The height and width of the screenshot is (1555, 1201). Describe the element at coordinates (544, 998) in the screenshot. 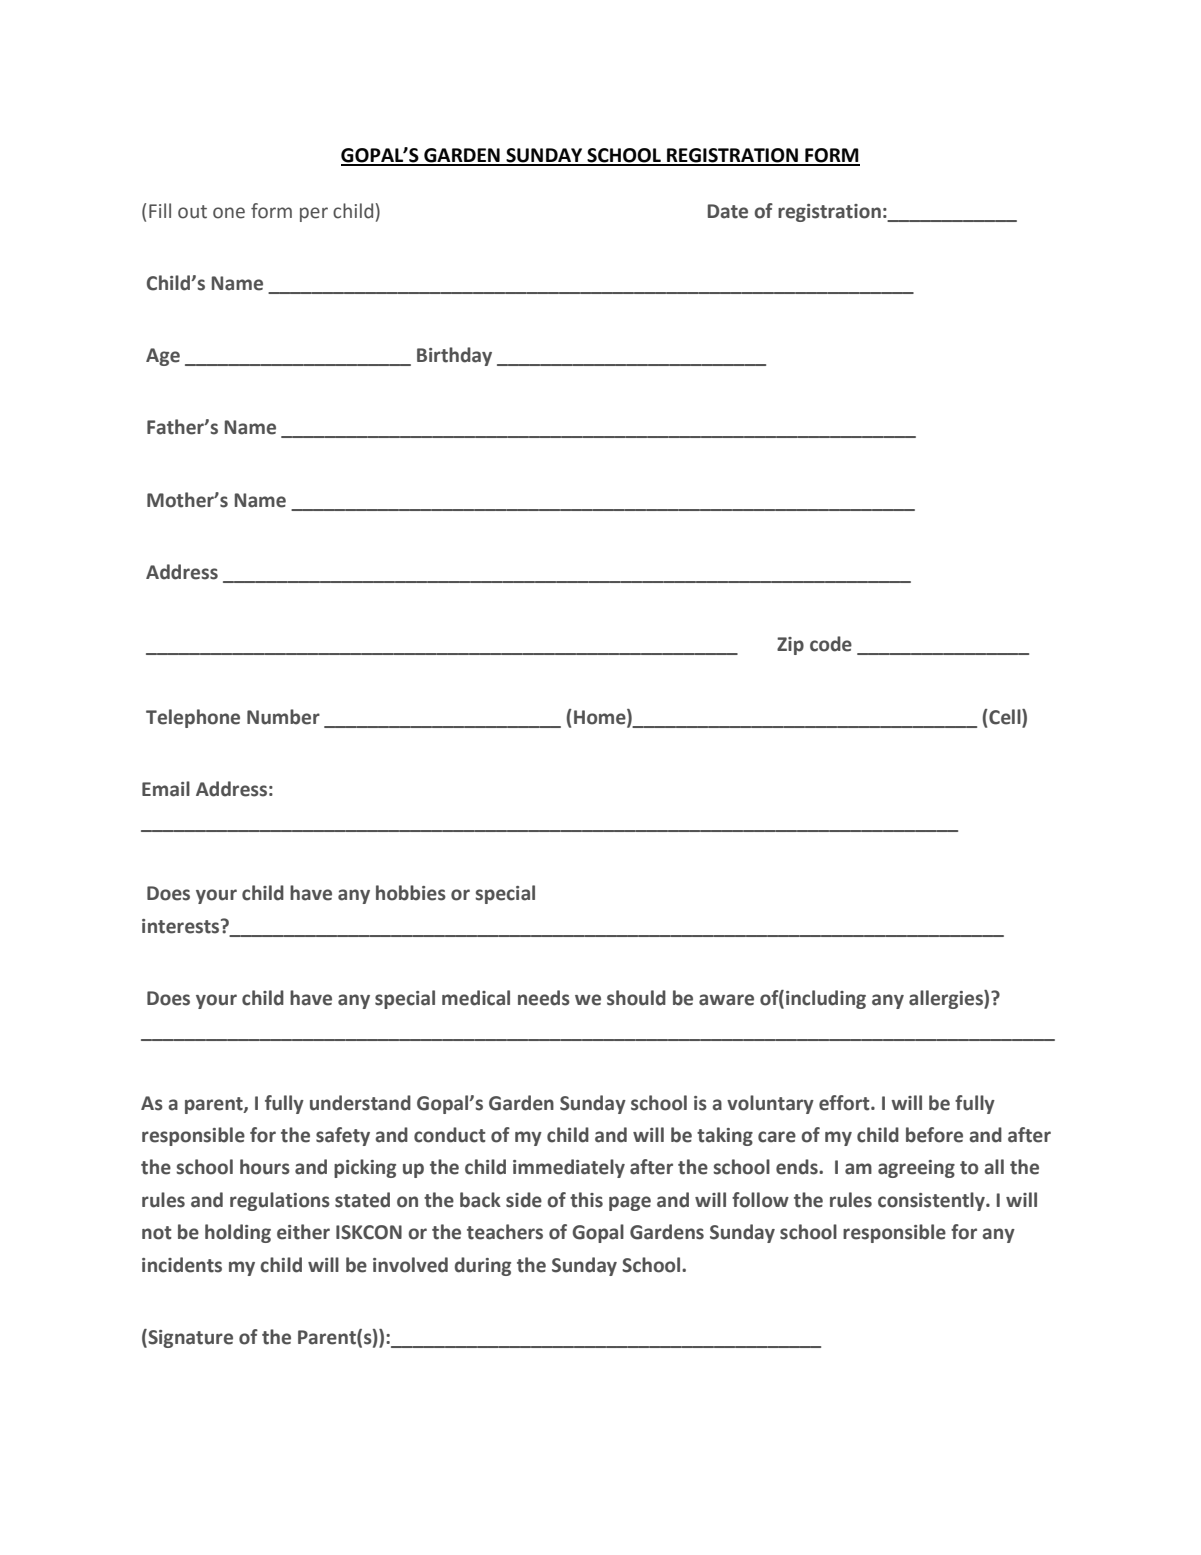

I see `needs` at that location.
